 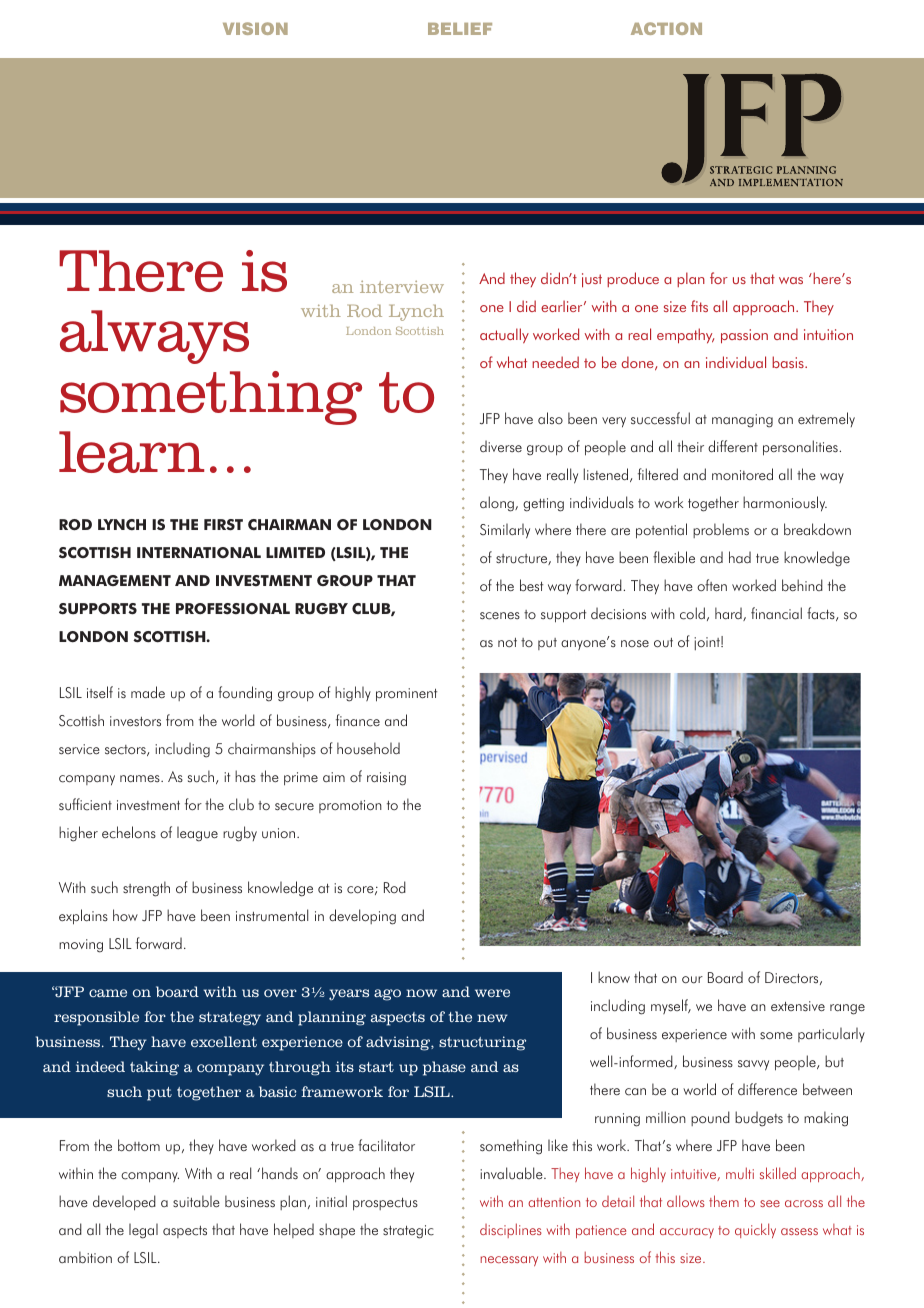 What do you see at coordinates (692, 980) in the document?
I see `our` at bounding box center [692, 980].
